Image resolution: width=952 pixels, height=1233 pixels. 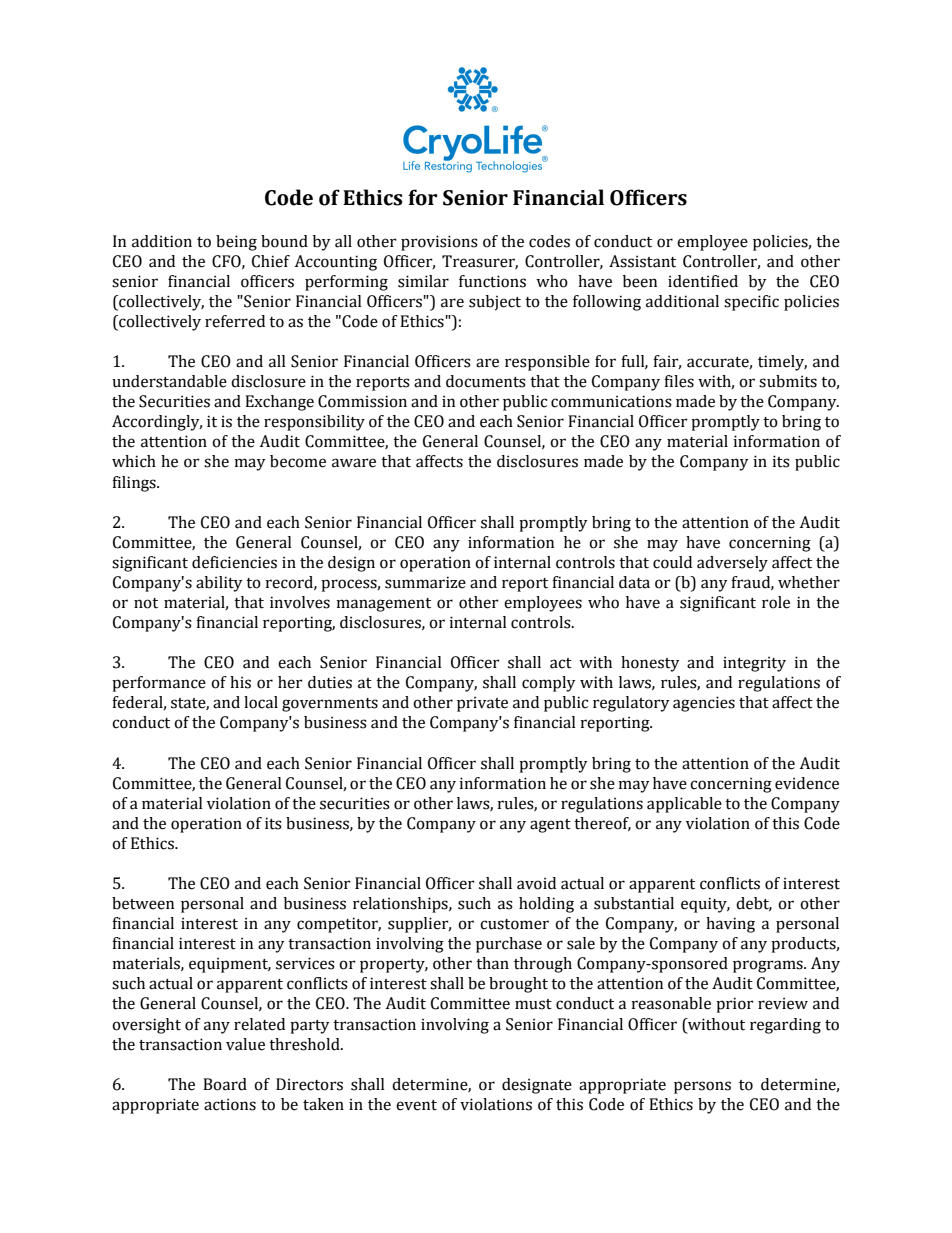 What do you see at coordinates (754, 664) in the document?
I see `integrity` at bounding box center [754, 664].
